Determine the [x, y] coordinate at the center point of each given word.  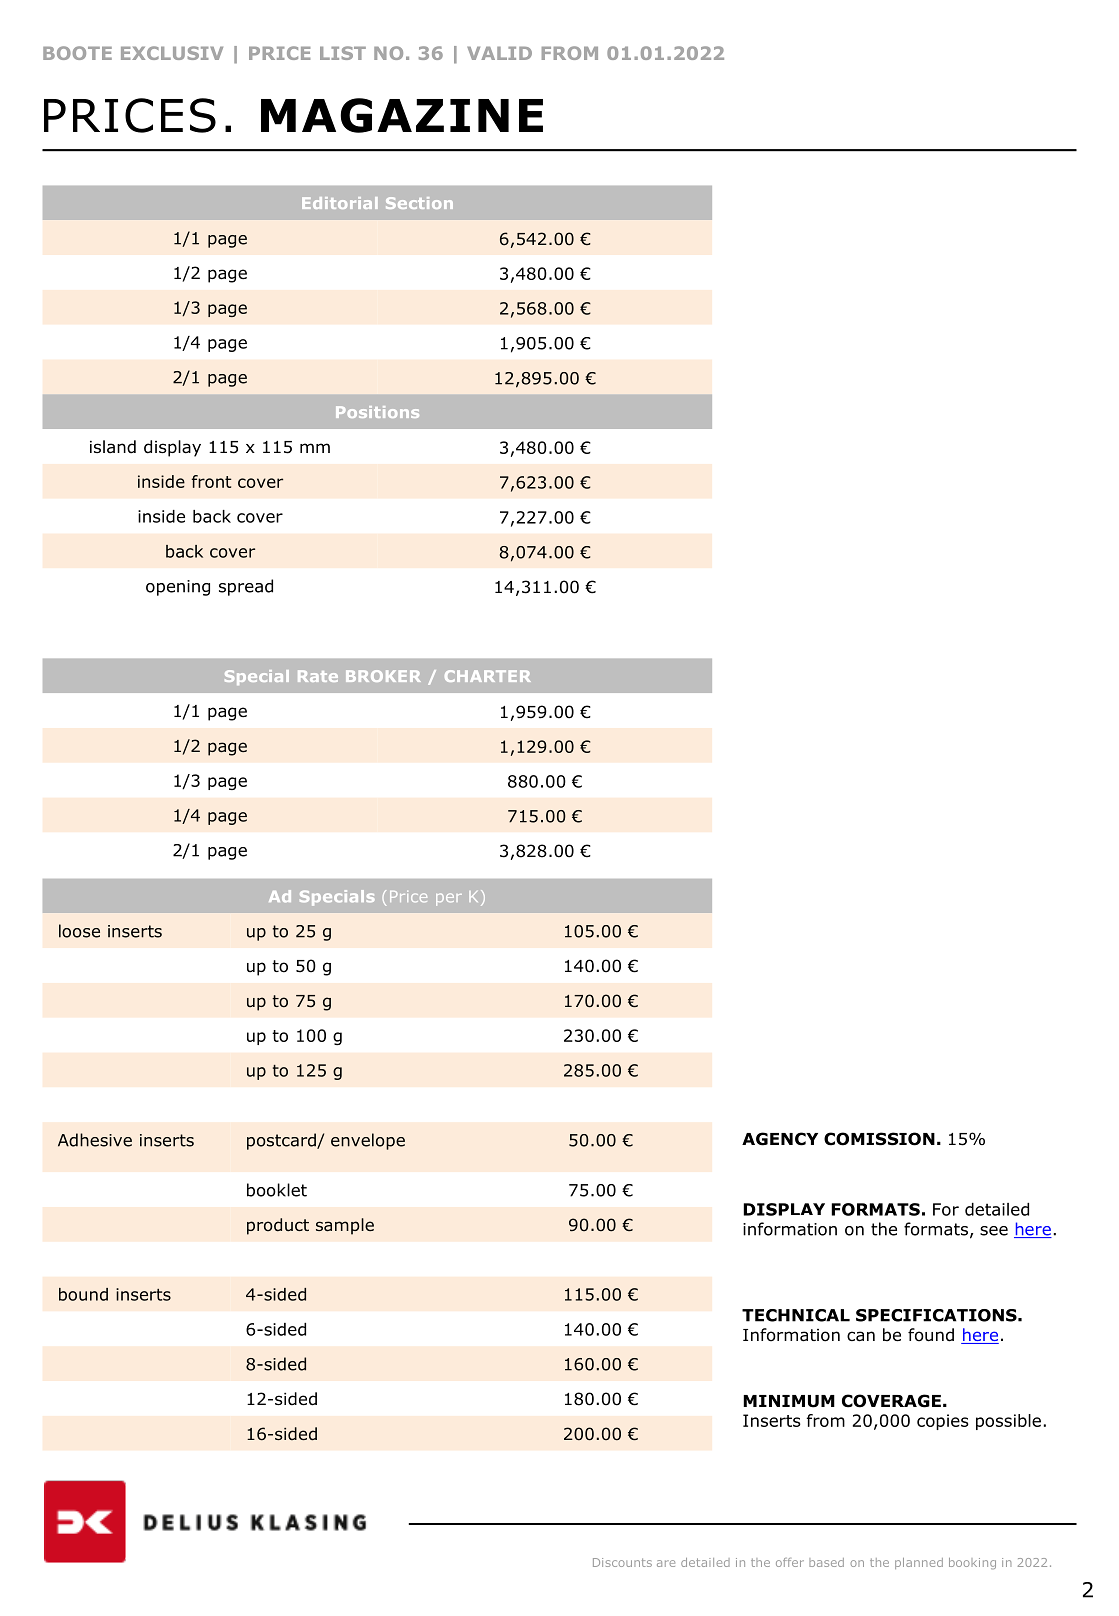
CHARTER [488, 676]
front [212, 481]
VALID [499, 53]
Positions [377, 412]
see [994, 1231]
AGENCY [780, 1139]
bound [83, 1294]
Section [419, 203]
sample [345, 1226]
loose [79, 931]
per [449, 899]
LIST [343, 53]
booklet [277, 1190]
